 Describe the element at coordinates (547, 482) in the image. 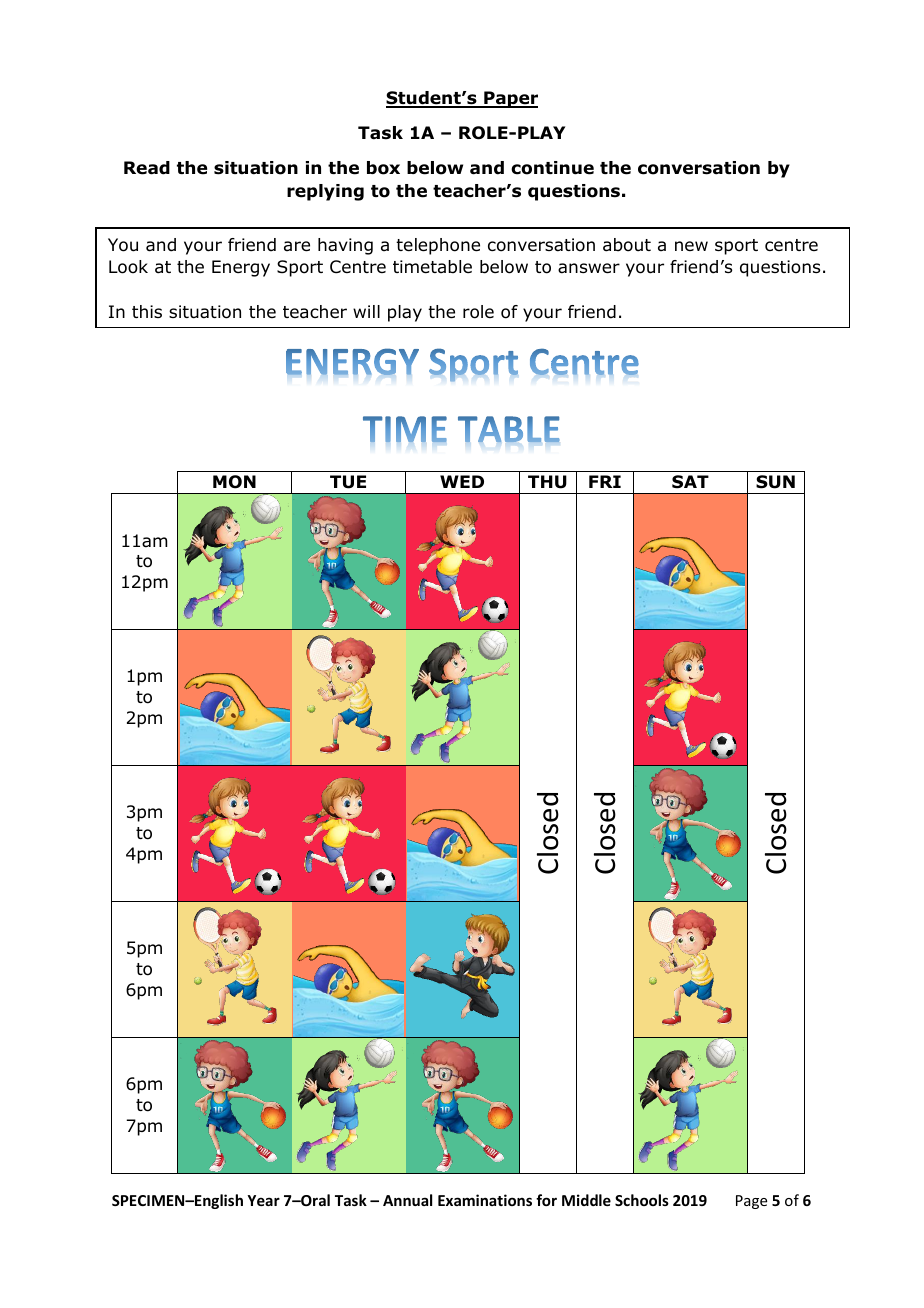

I see `THU` at that location.
